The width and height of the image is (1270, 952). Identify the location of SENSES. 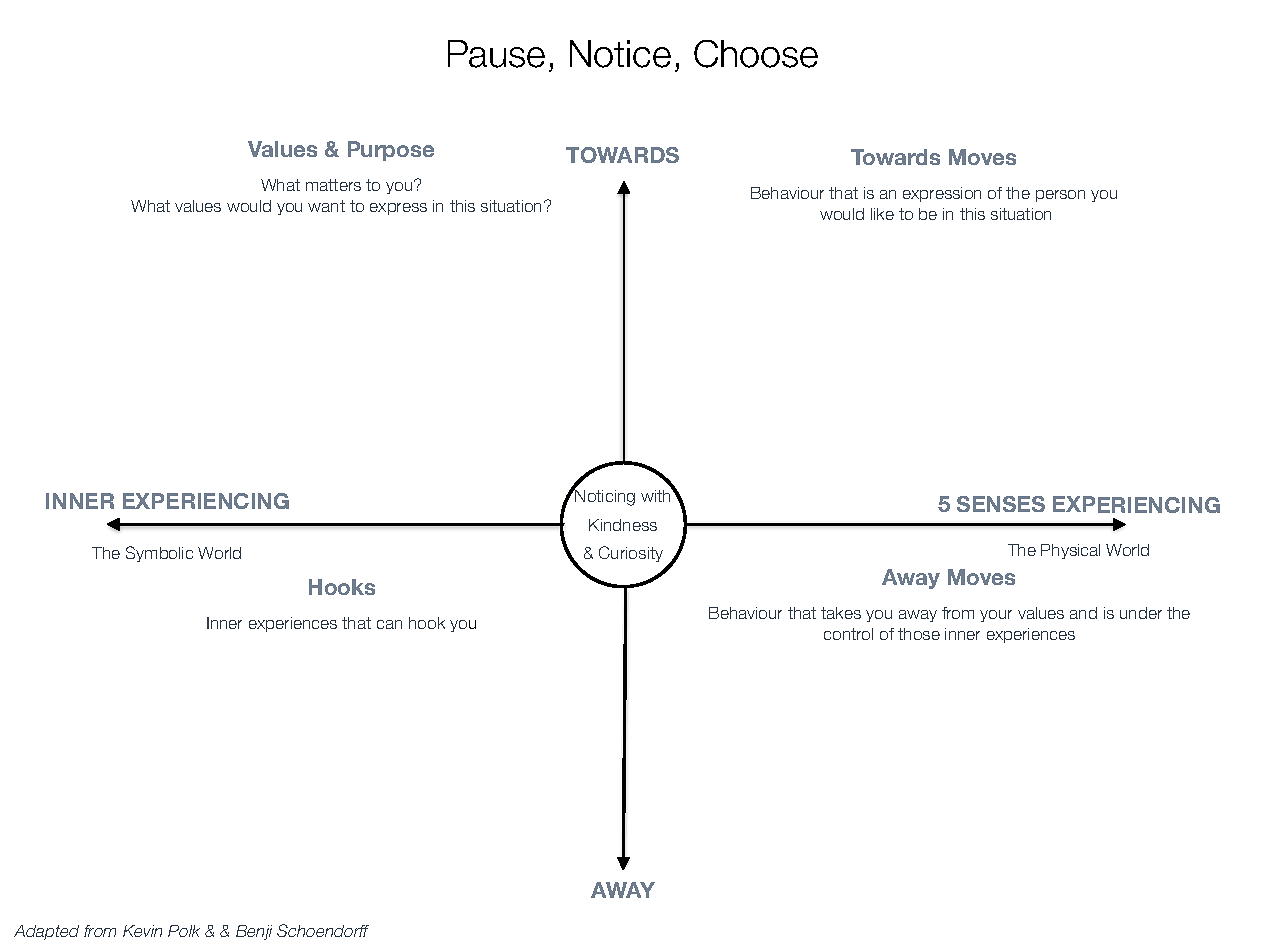
(1001, 504).
